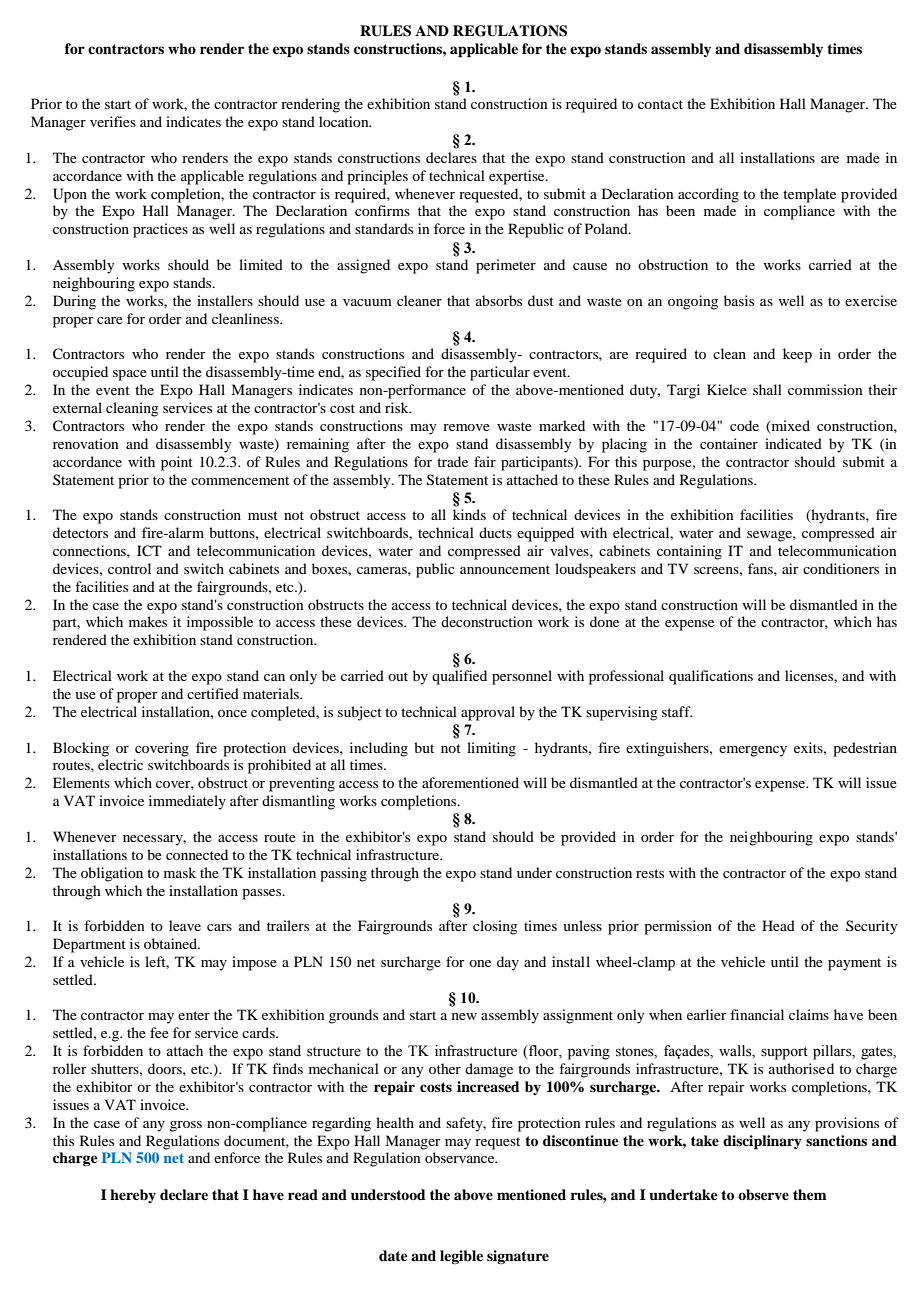 The image size is (924, 1308). Describe the element at coordinates (711, 677) in the image. I see `qualifications` at that location.
